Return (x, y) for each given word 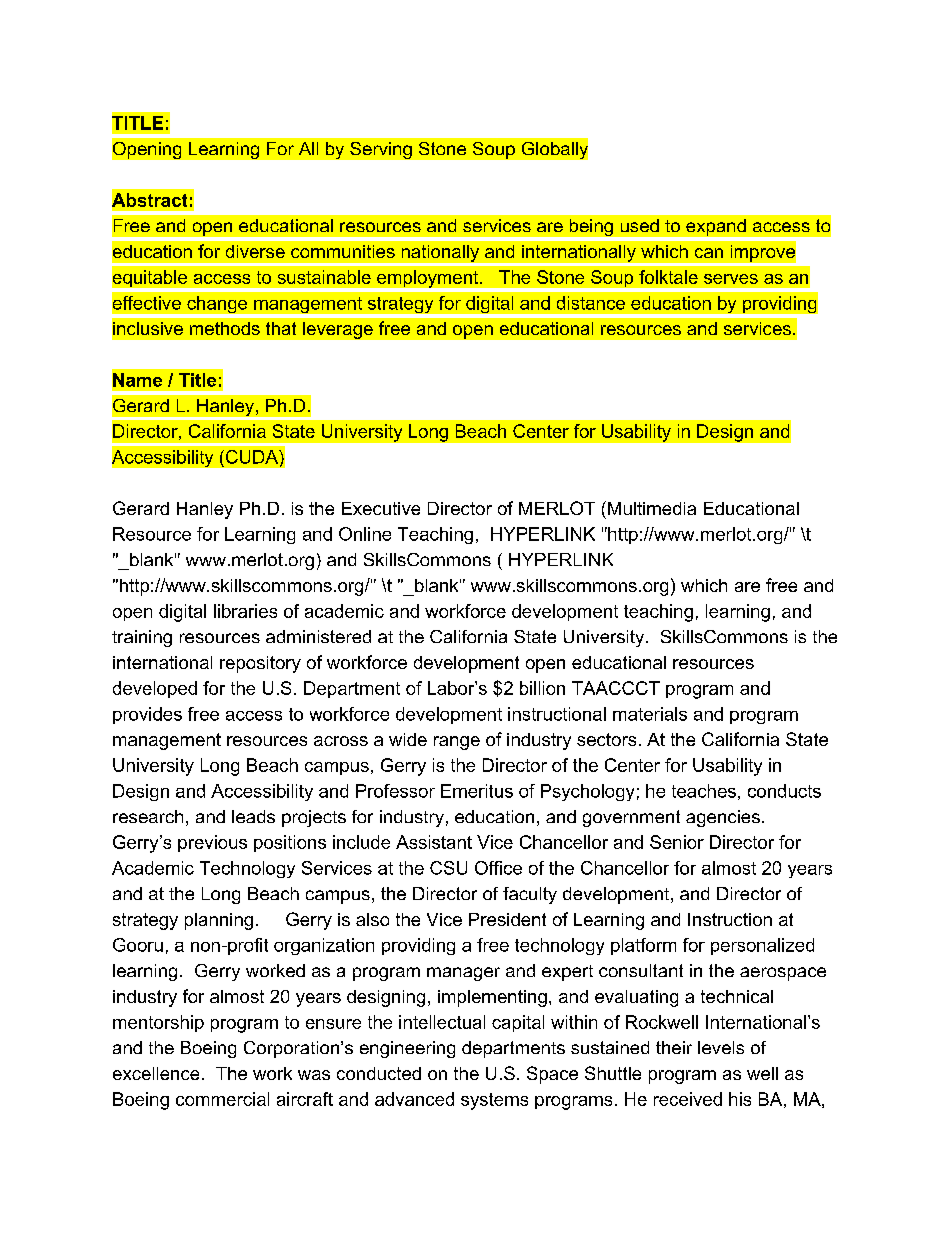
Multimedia (650, 508)
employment (427, 279)
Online (365, 534)
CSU (448, 868)
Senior (677, 842)
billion (542, 688)
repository (260, 664)
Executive (381, 508)
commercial (222, 1099)
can (709, 253)
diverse (255, 251)
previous (212, 843)
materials (650, 714)
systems (494, 1101)
